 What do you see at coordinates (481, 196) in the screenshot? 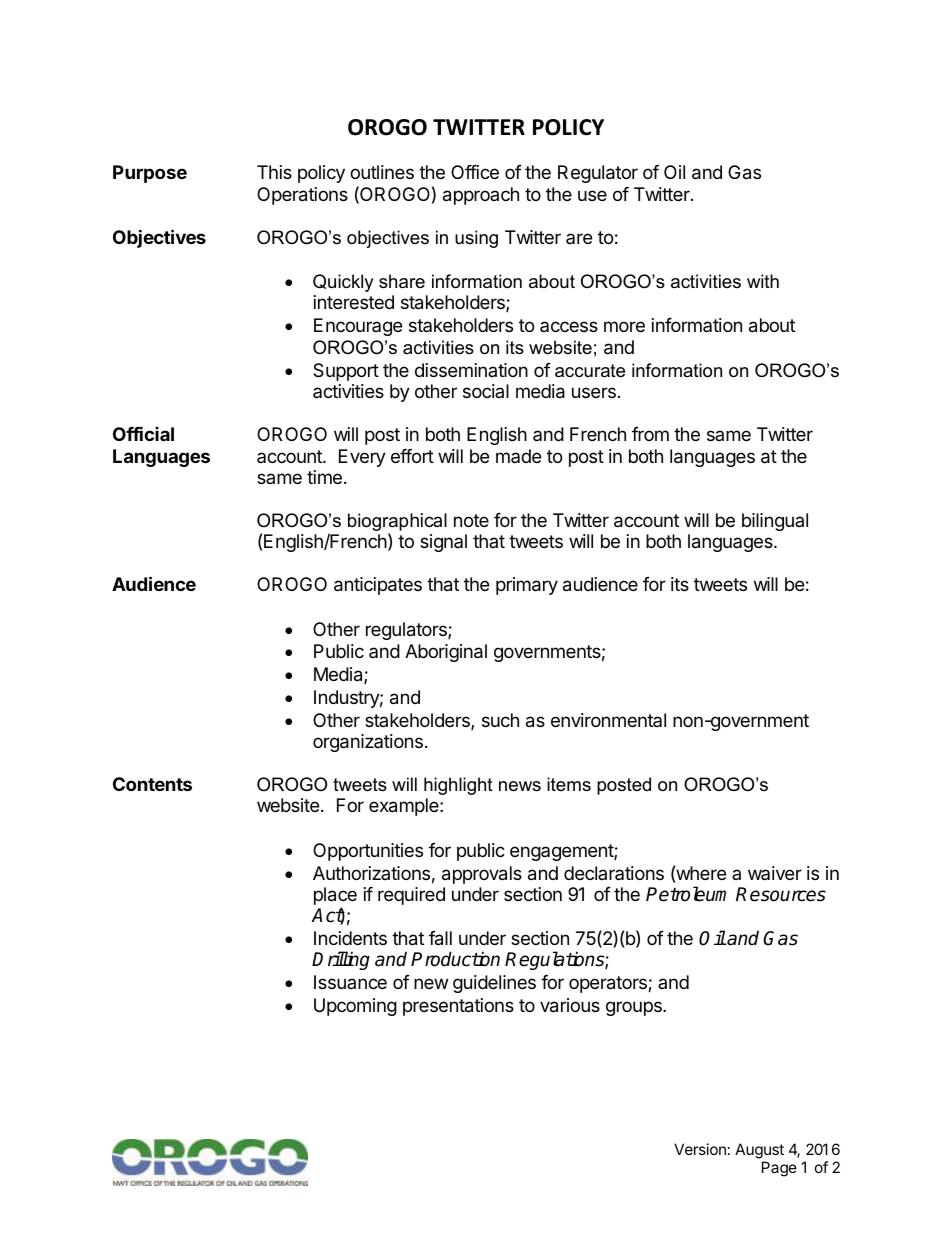
I see `approach` at bounding box center [481, 196].
